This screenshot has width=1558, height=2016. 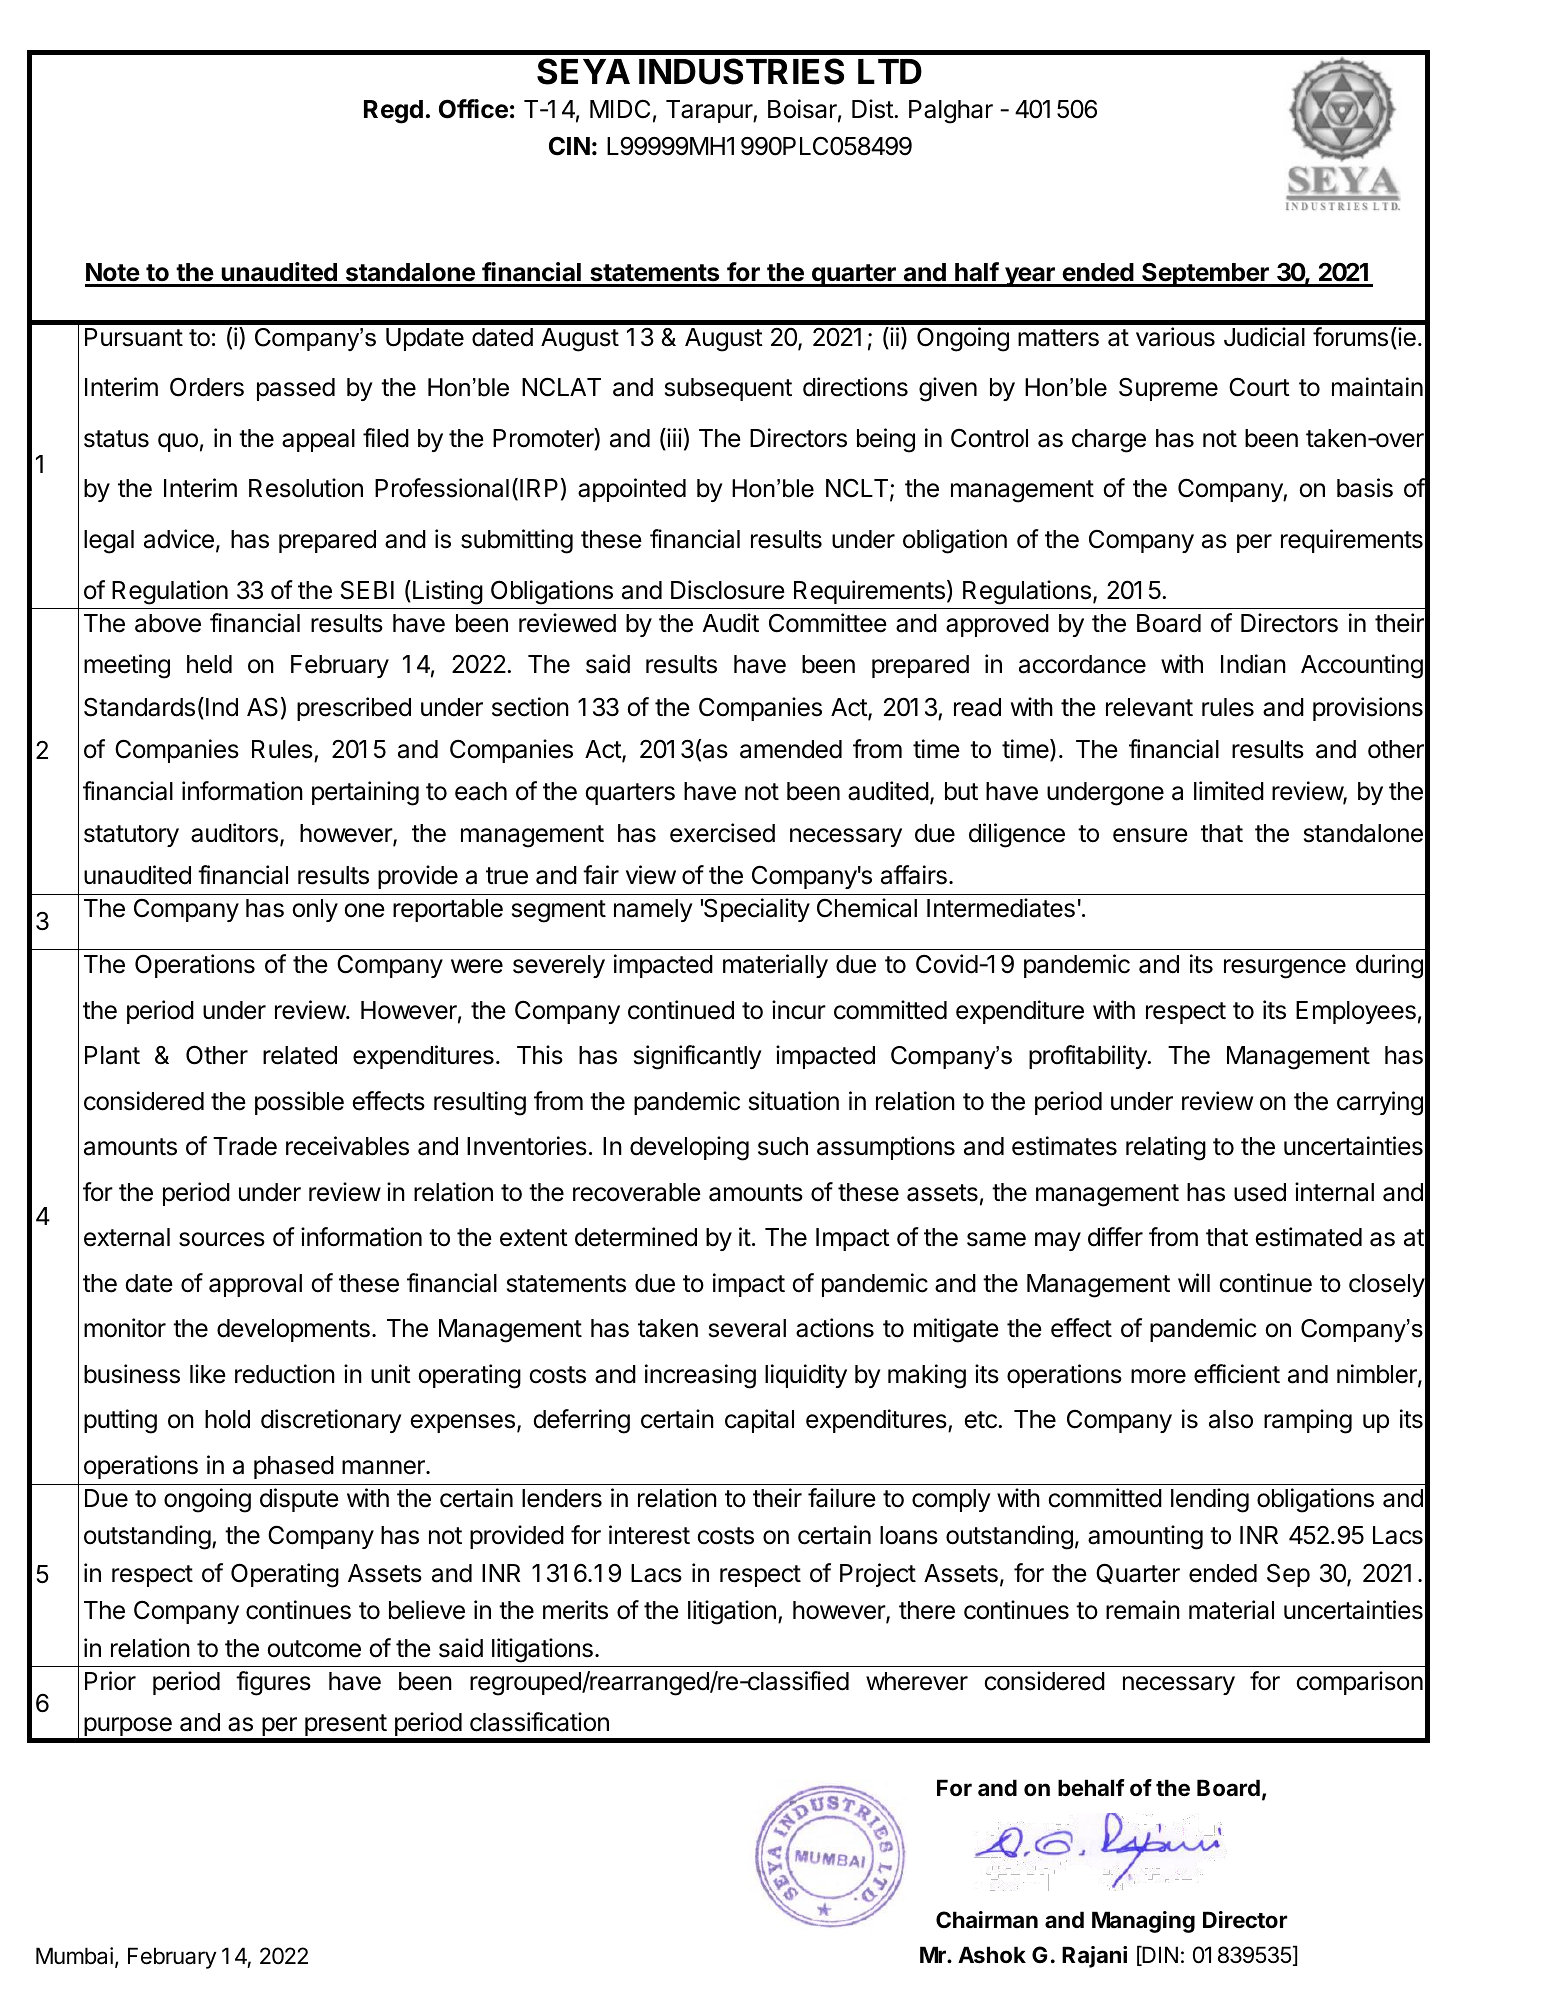 What do you see at coordinates (1143, 1922) in the screenshot?
I see `Managing` at bounding box center [1143, 1922].
